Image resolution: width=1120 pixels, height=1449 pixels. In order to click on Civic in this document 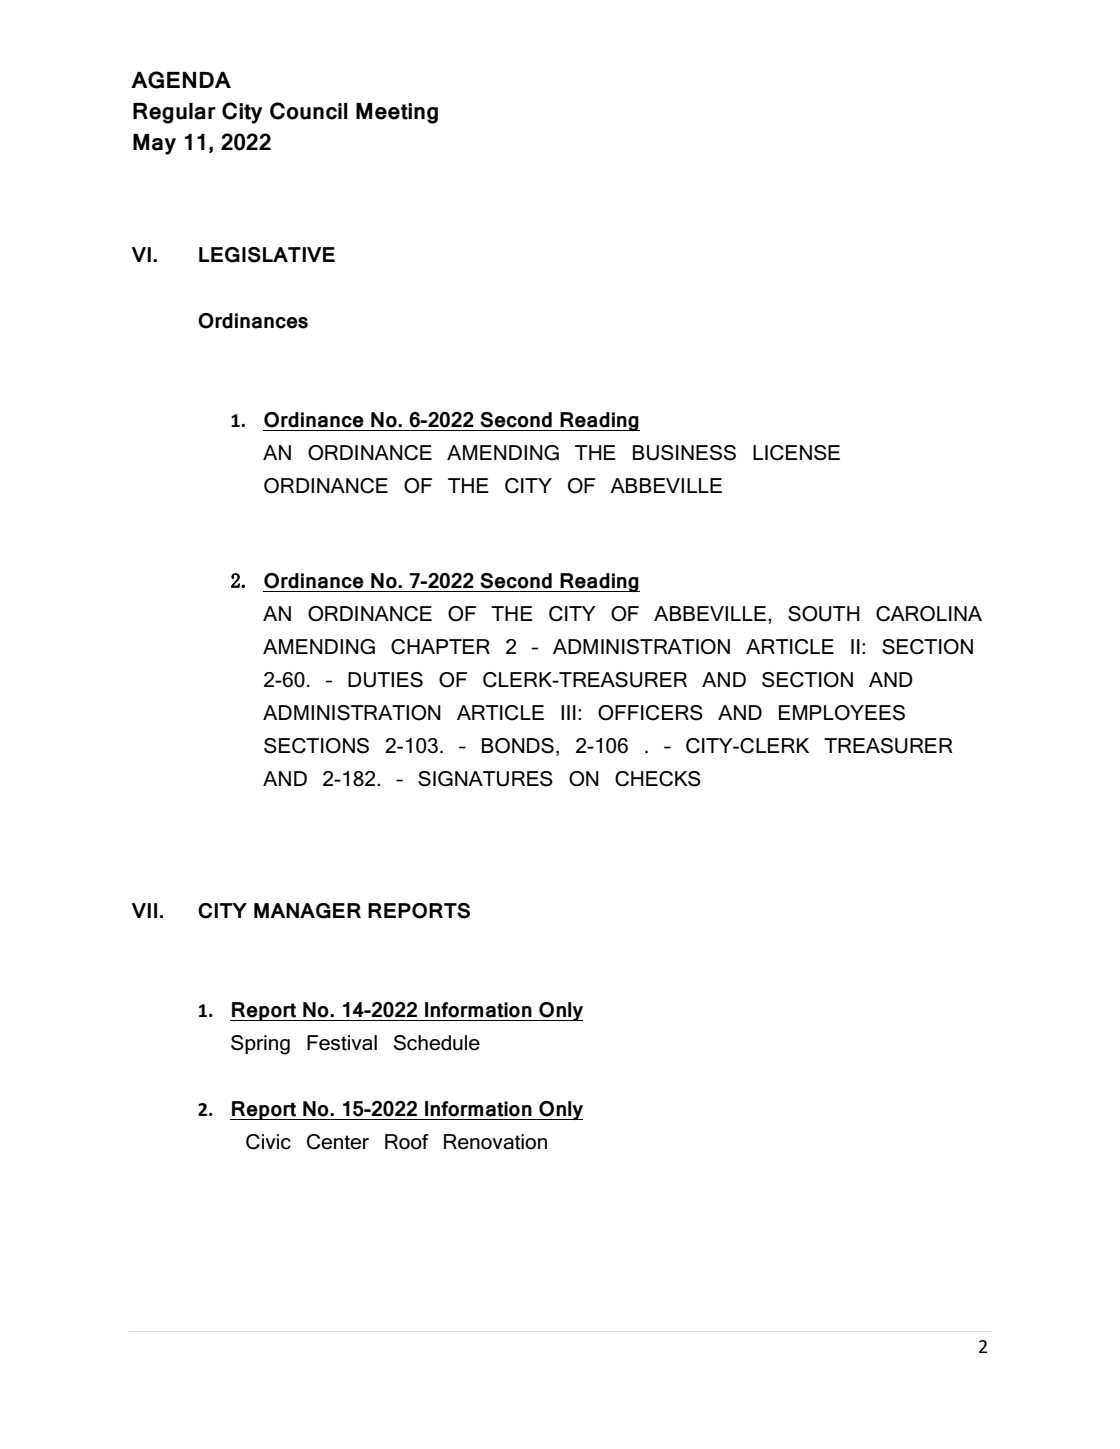, I will do `click(268, 1142)`.
